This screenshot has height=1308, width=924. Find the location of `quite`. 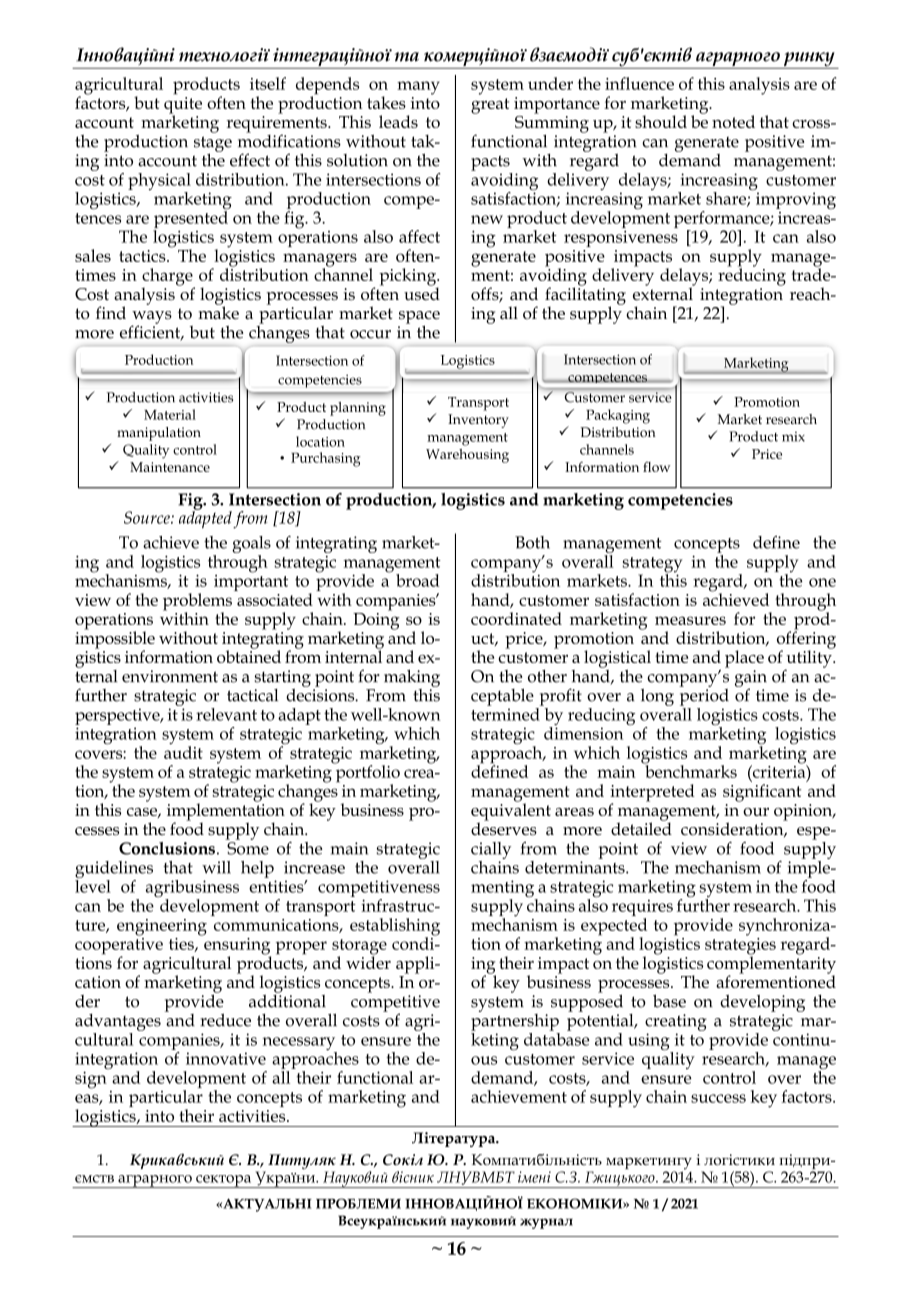

quite is located at coordinates (183, 106).
